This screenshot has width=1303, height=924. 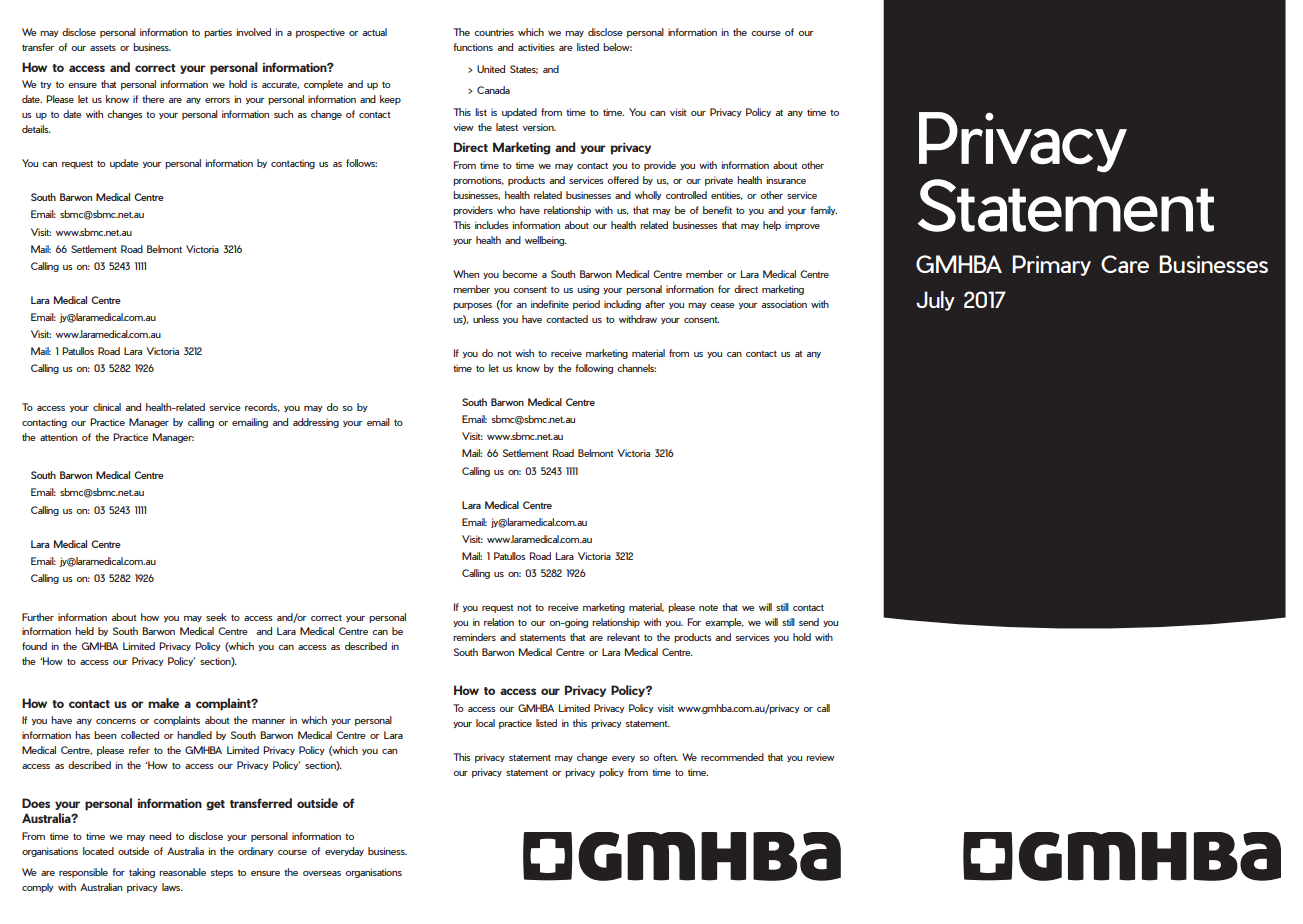 What do you see at coordinates (809, 622) in the screenshot?
I see `send` at bounding box center [809, 622].
